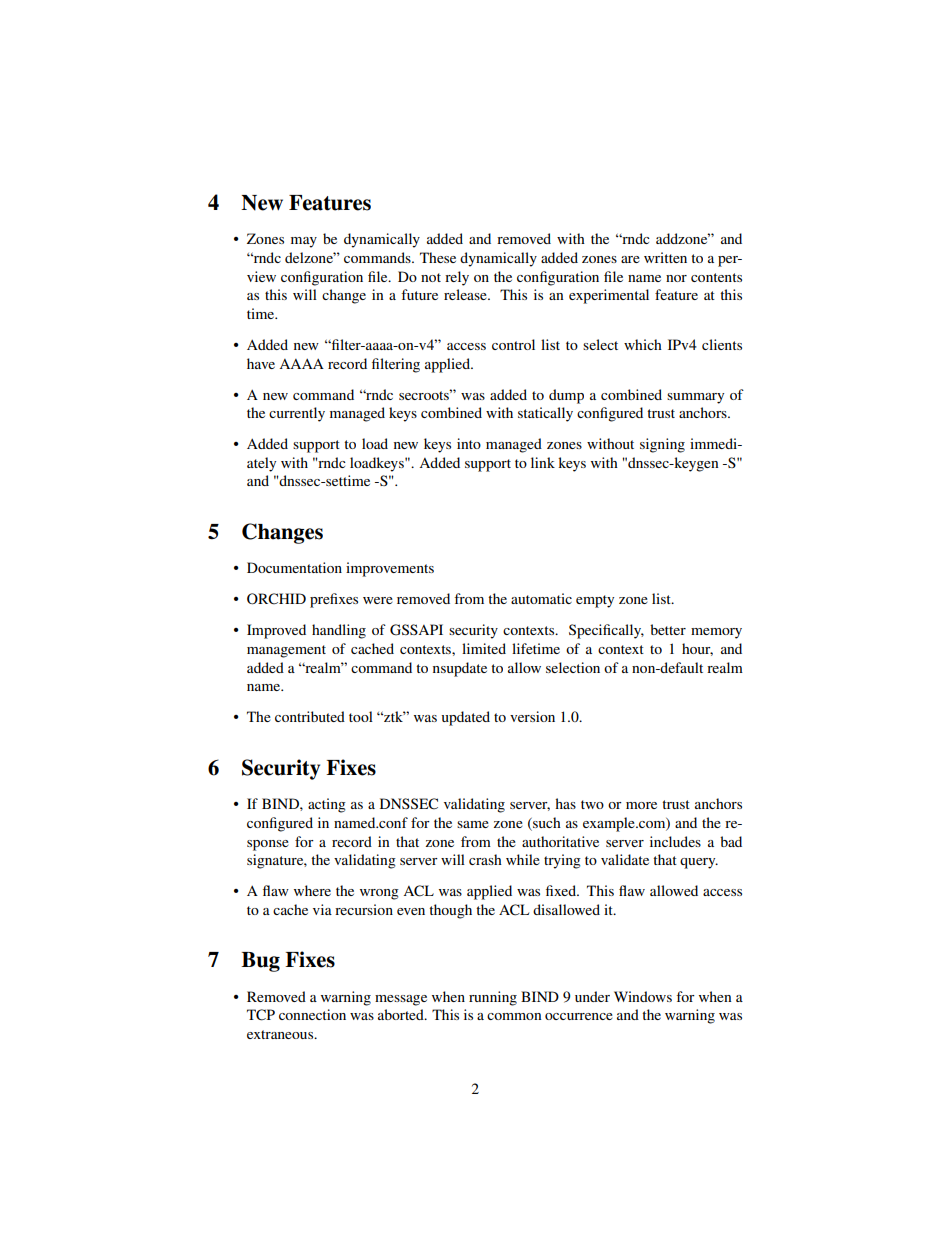  Describe the element at coordinates (457, 278) in the screenshot. I see `rely` at that location.
